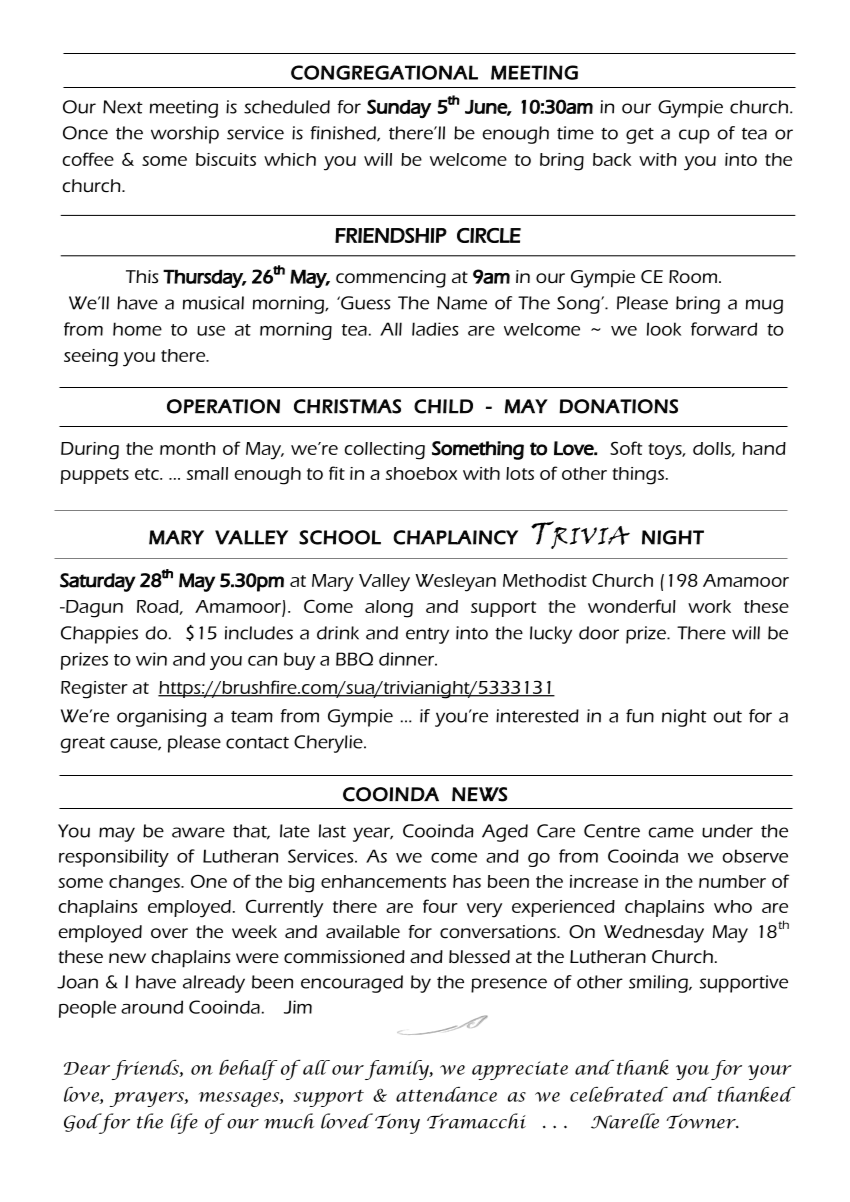 This screenshot has width=850, height=1202. What do you see at coordinates (98, 582) in the screenshot?
I see `Saturday` at bounding box center [98, 582].
